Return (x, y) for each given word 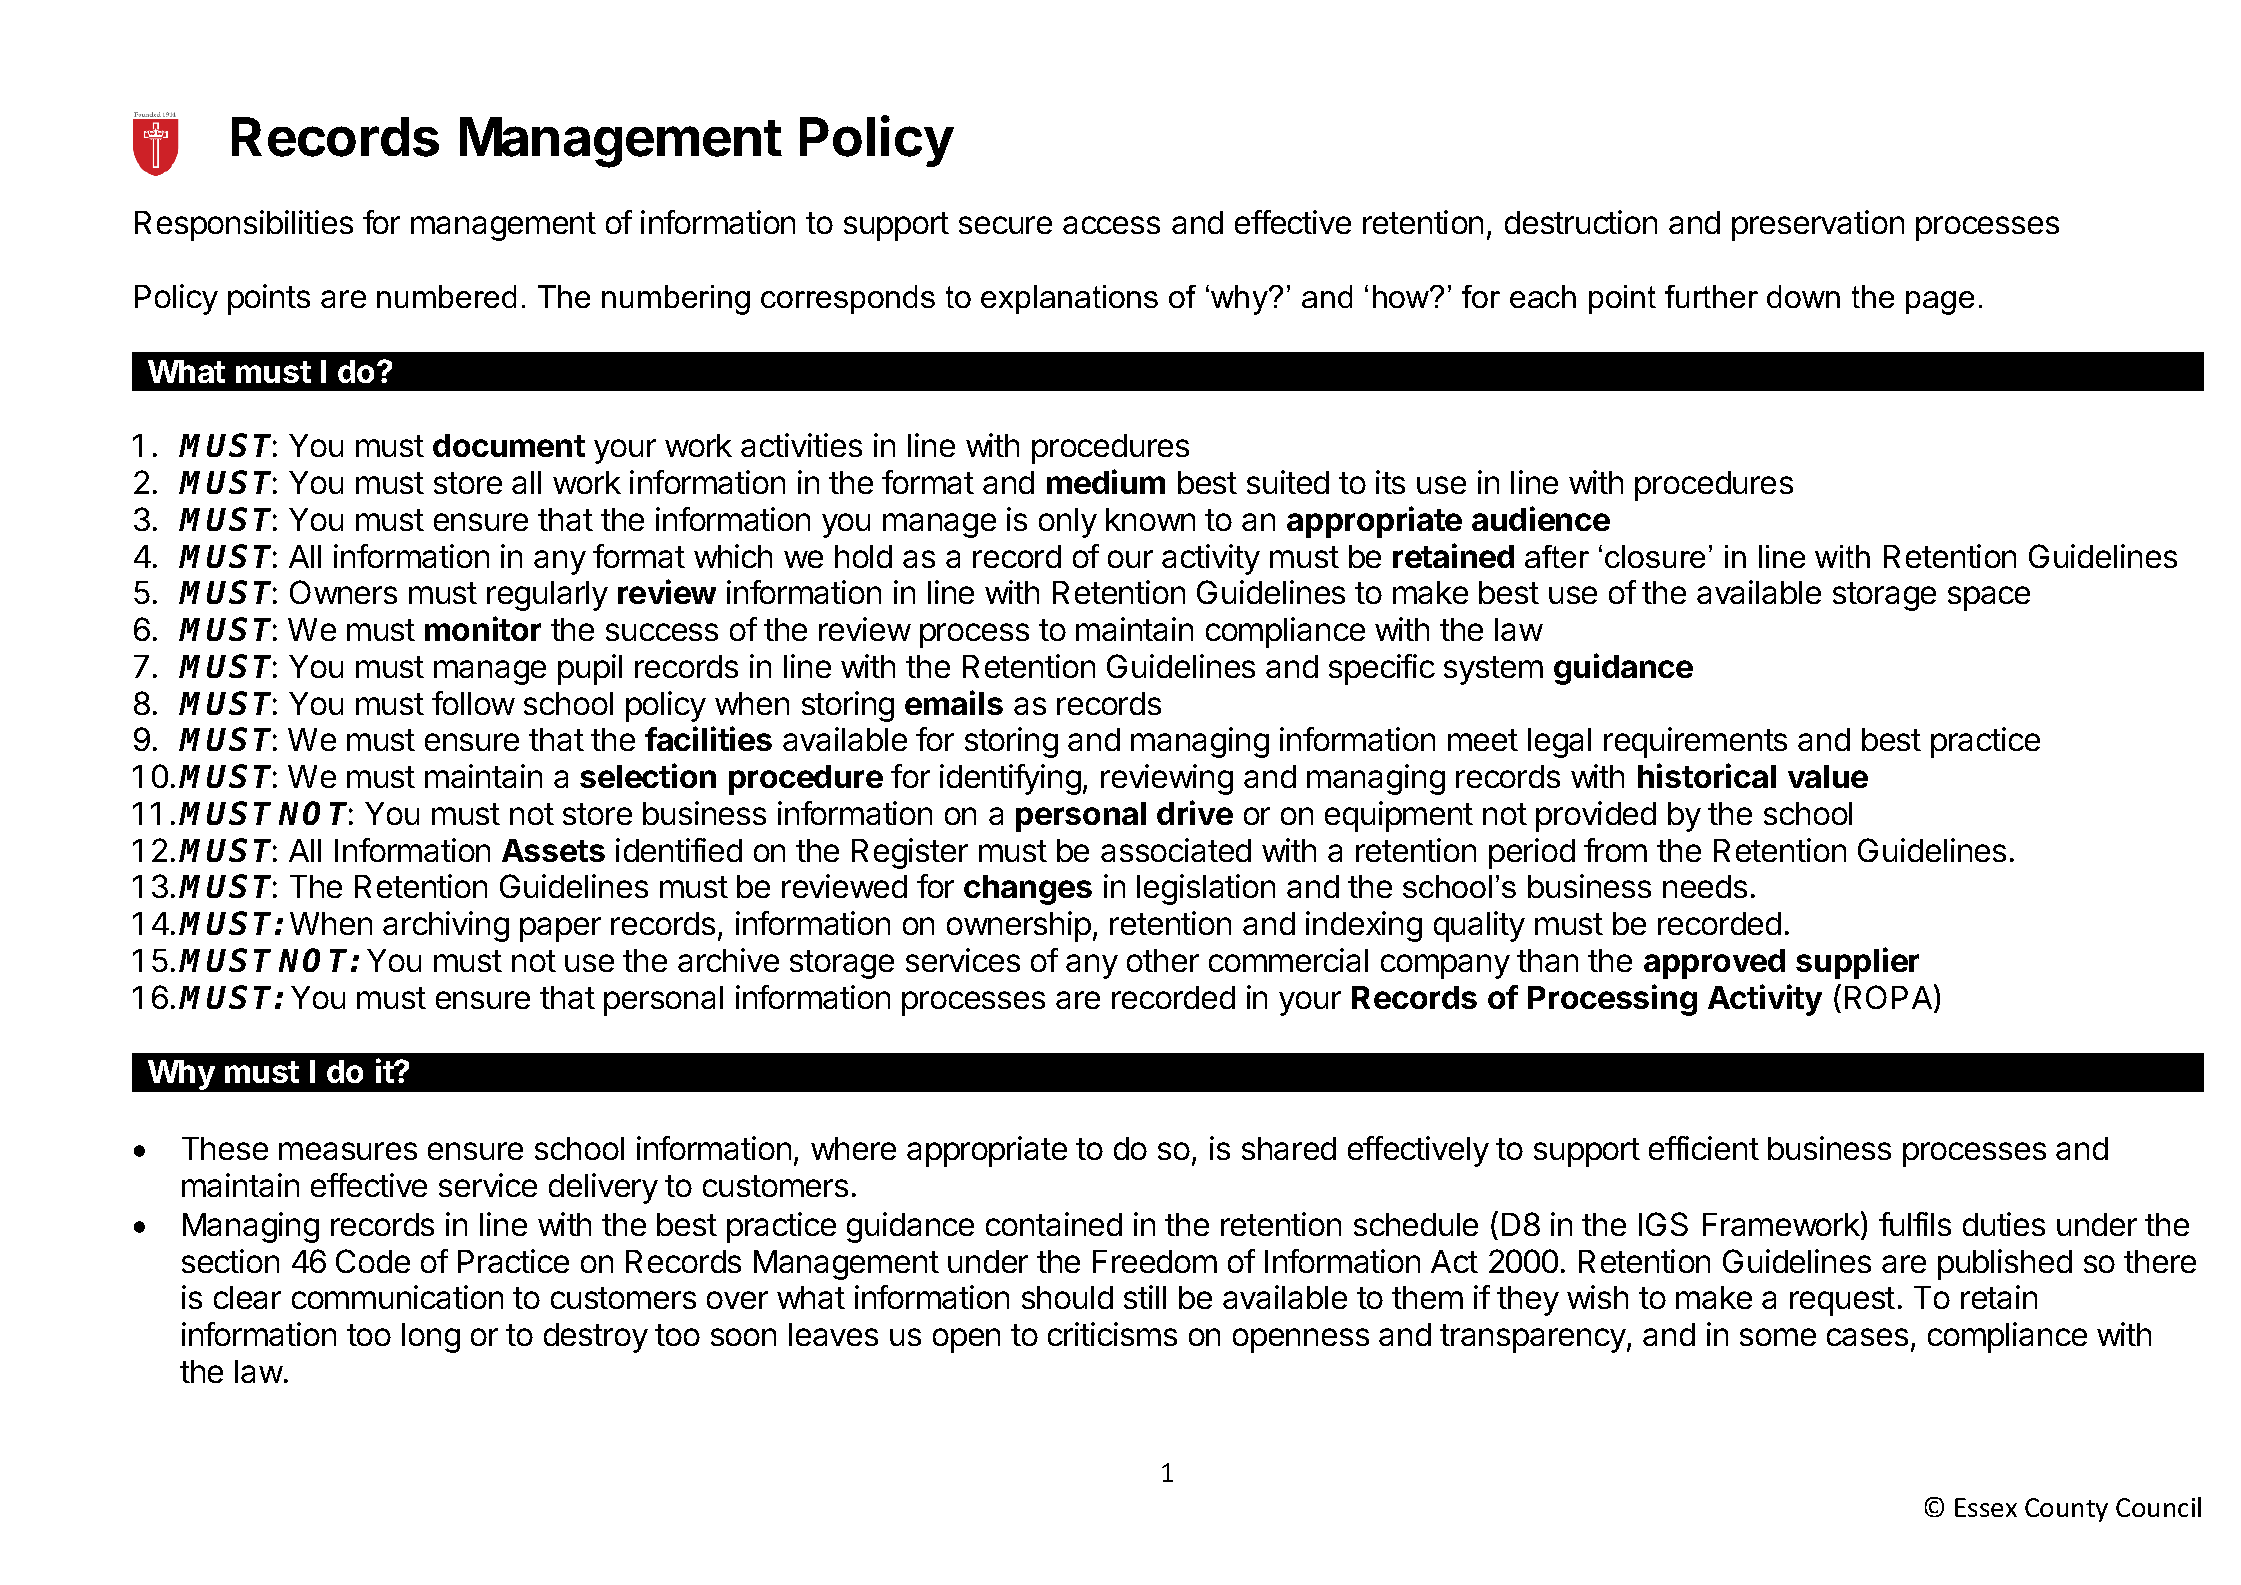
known (1150, 519)
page (1940, 303)
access (1111, 225)
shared (1289, 1148)
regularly (547, 596)
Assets (553, 850)
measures (348, 1151)
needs (1705, 886)
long (431, 1338)
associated (1176, 850)
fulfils (1915, 1224)
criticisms (1112, 1334)
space (1989, 598)
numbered (446, 296)
